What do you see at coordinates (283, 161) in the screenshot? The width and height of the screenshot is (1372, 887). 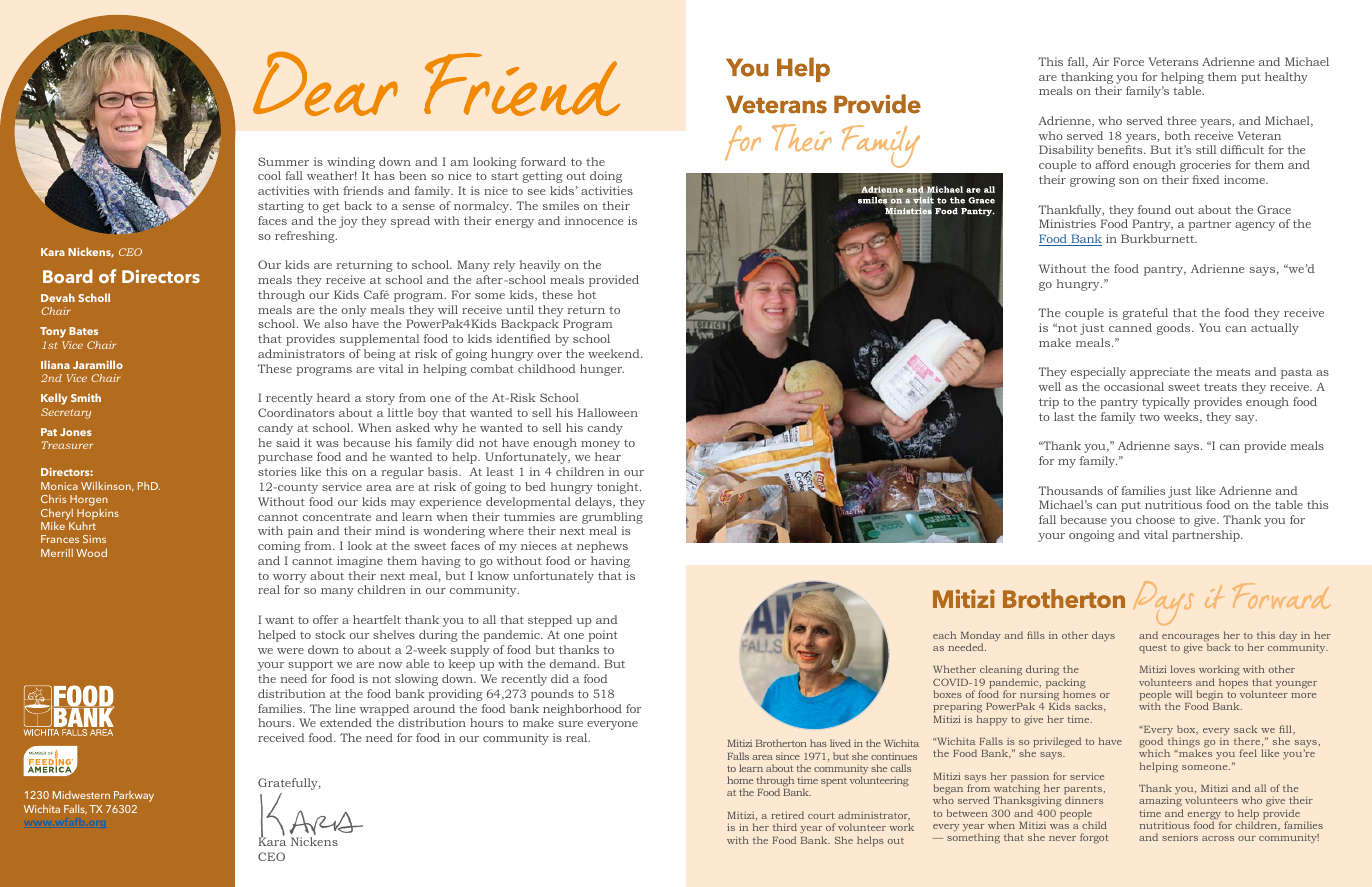 I see `Summer` at bounding box center [283, 161].
